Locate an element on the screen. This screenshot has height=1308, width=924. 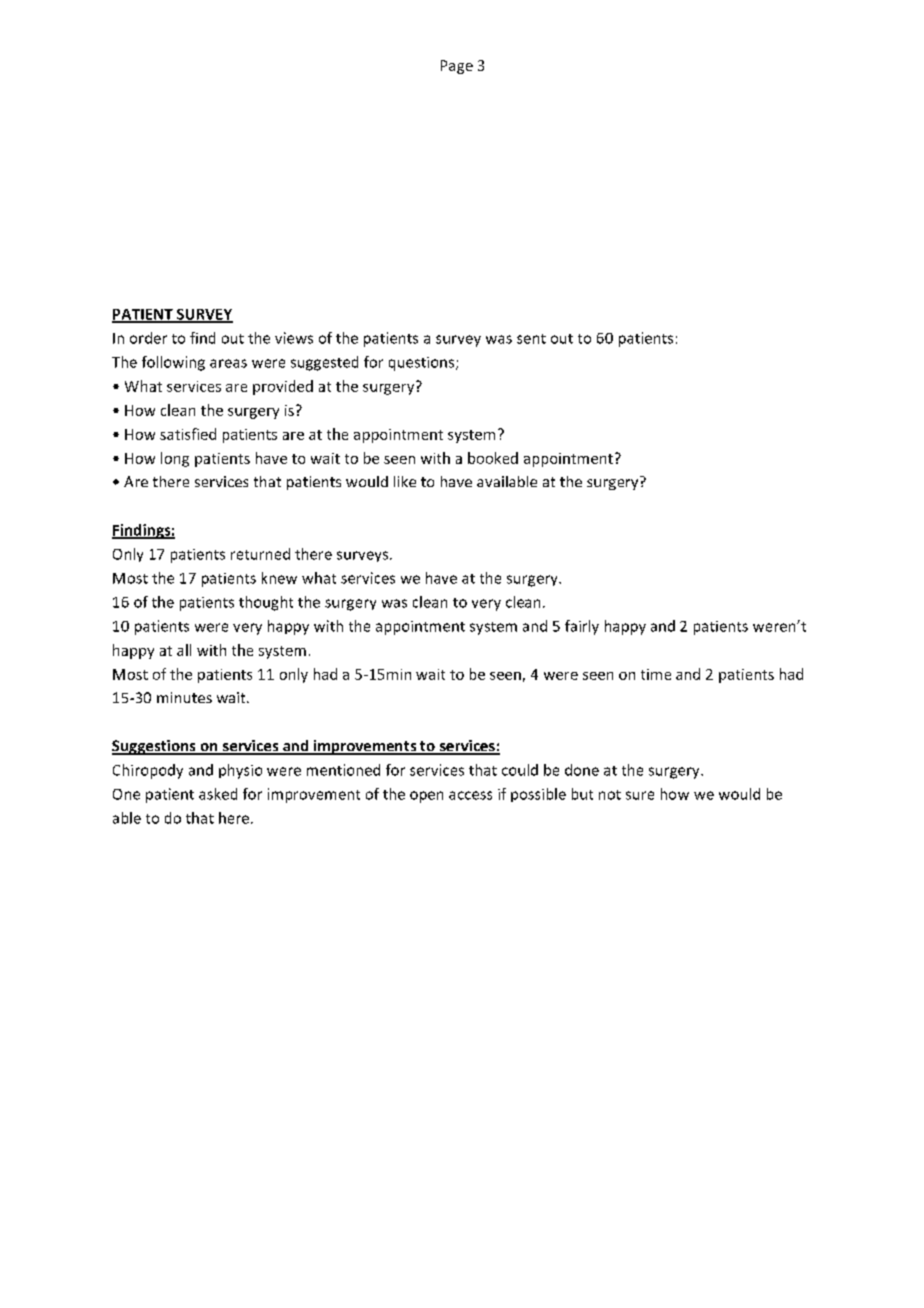
Page is located at coordinates (457, 67).
